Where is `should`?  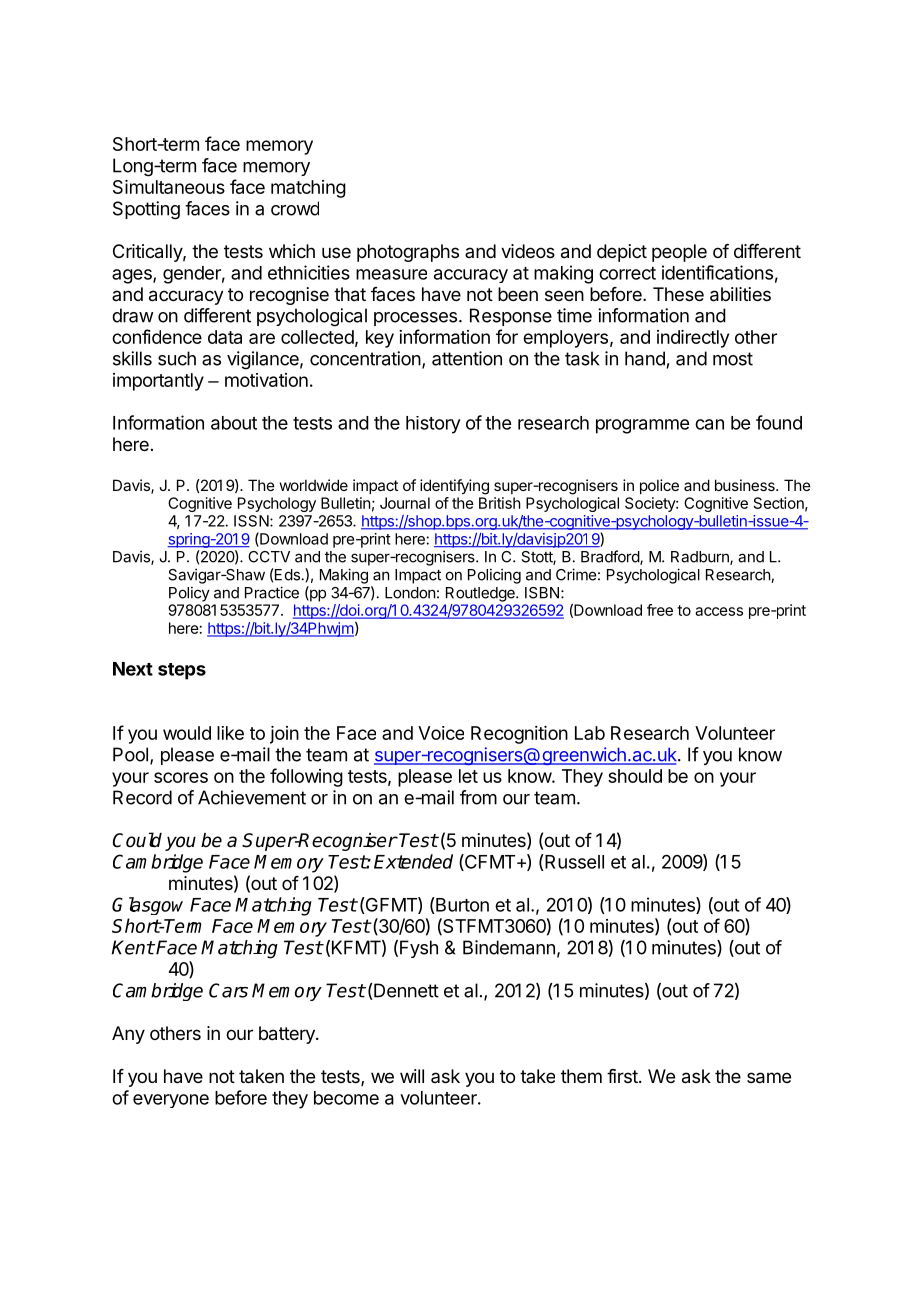
should is located at coordinates (635, 776).
